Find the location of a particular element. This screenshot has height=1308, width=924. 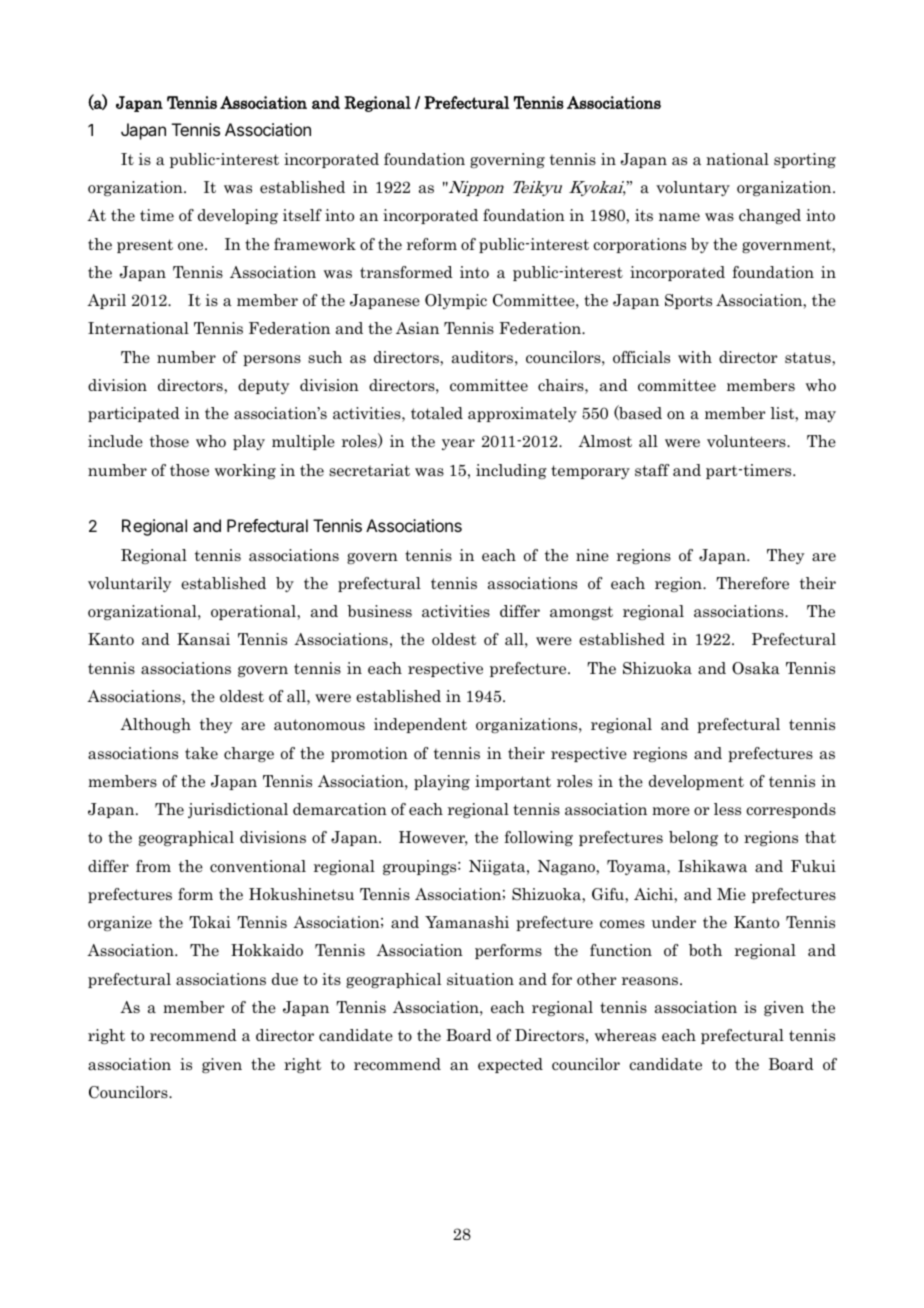

operational is located at coordinates (254, 612).
